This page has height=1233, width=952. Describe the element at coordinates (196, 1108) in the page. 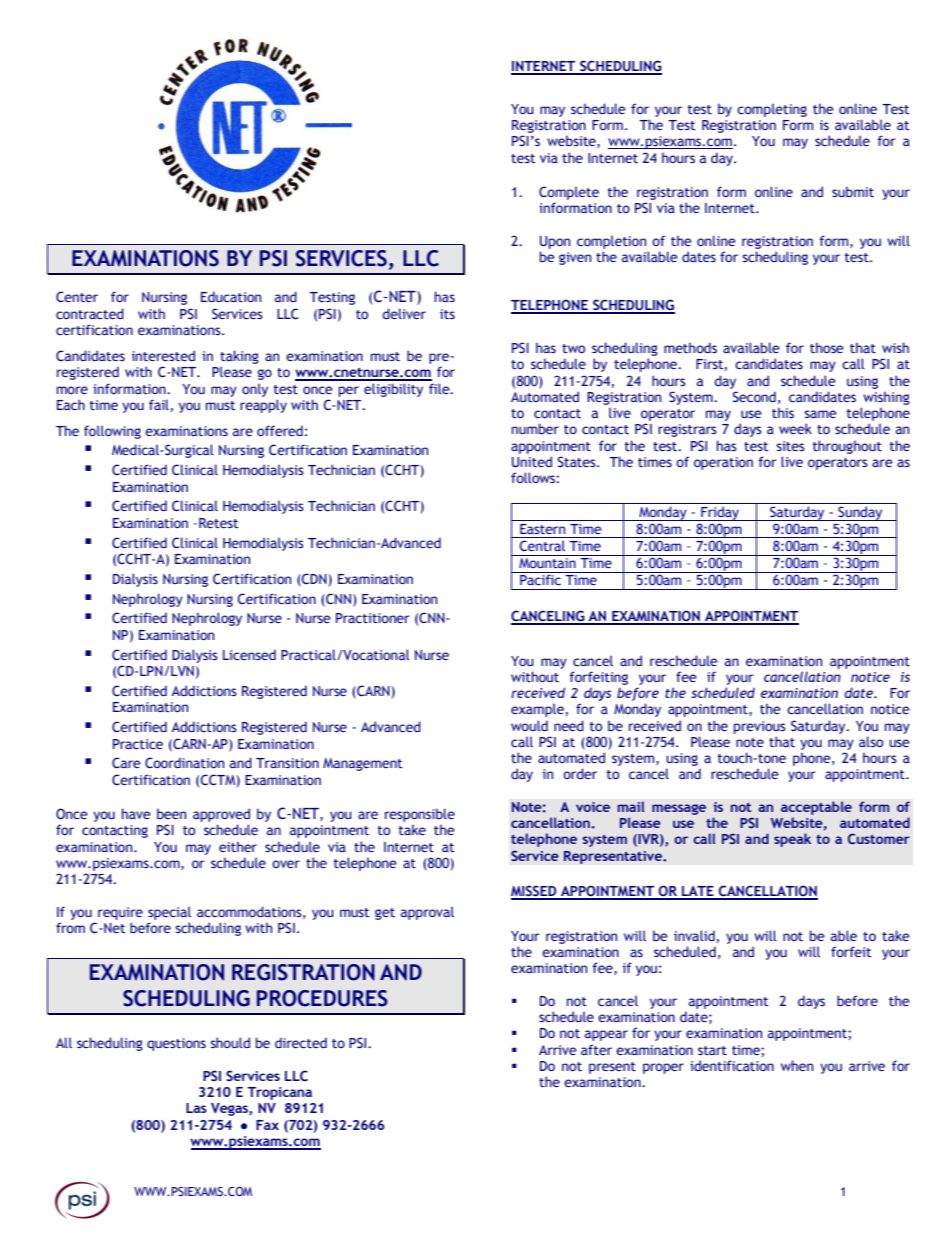

I see `Las` at that location.
